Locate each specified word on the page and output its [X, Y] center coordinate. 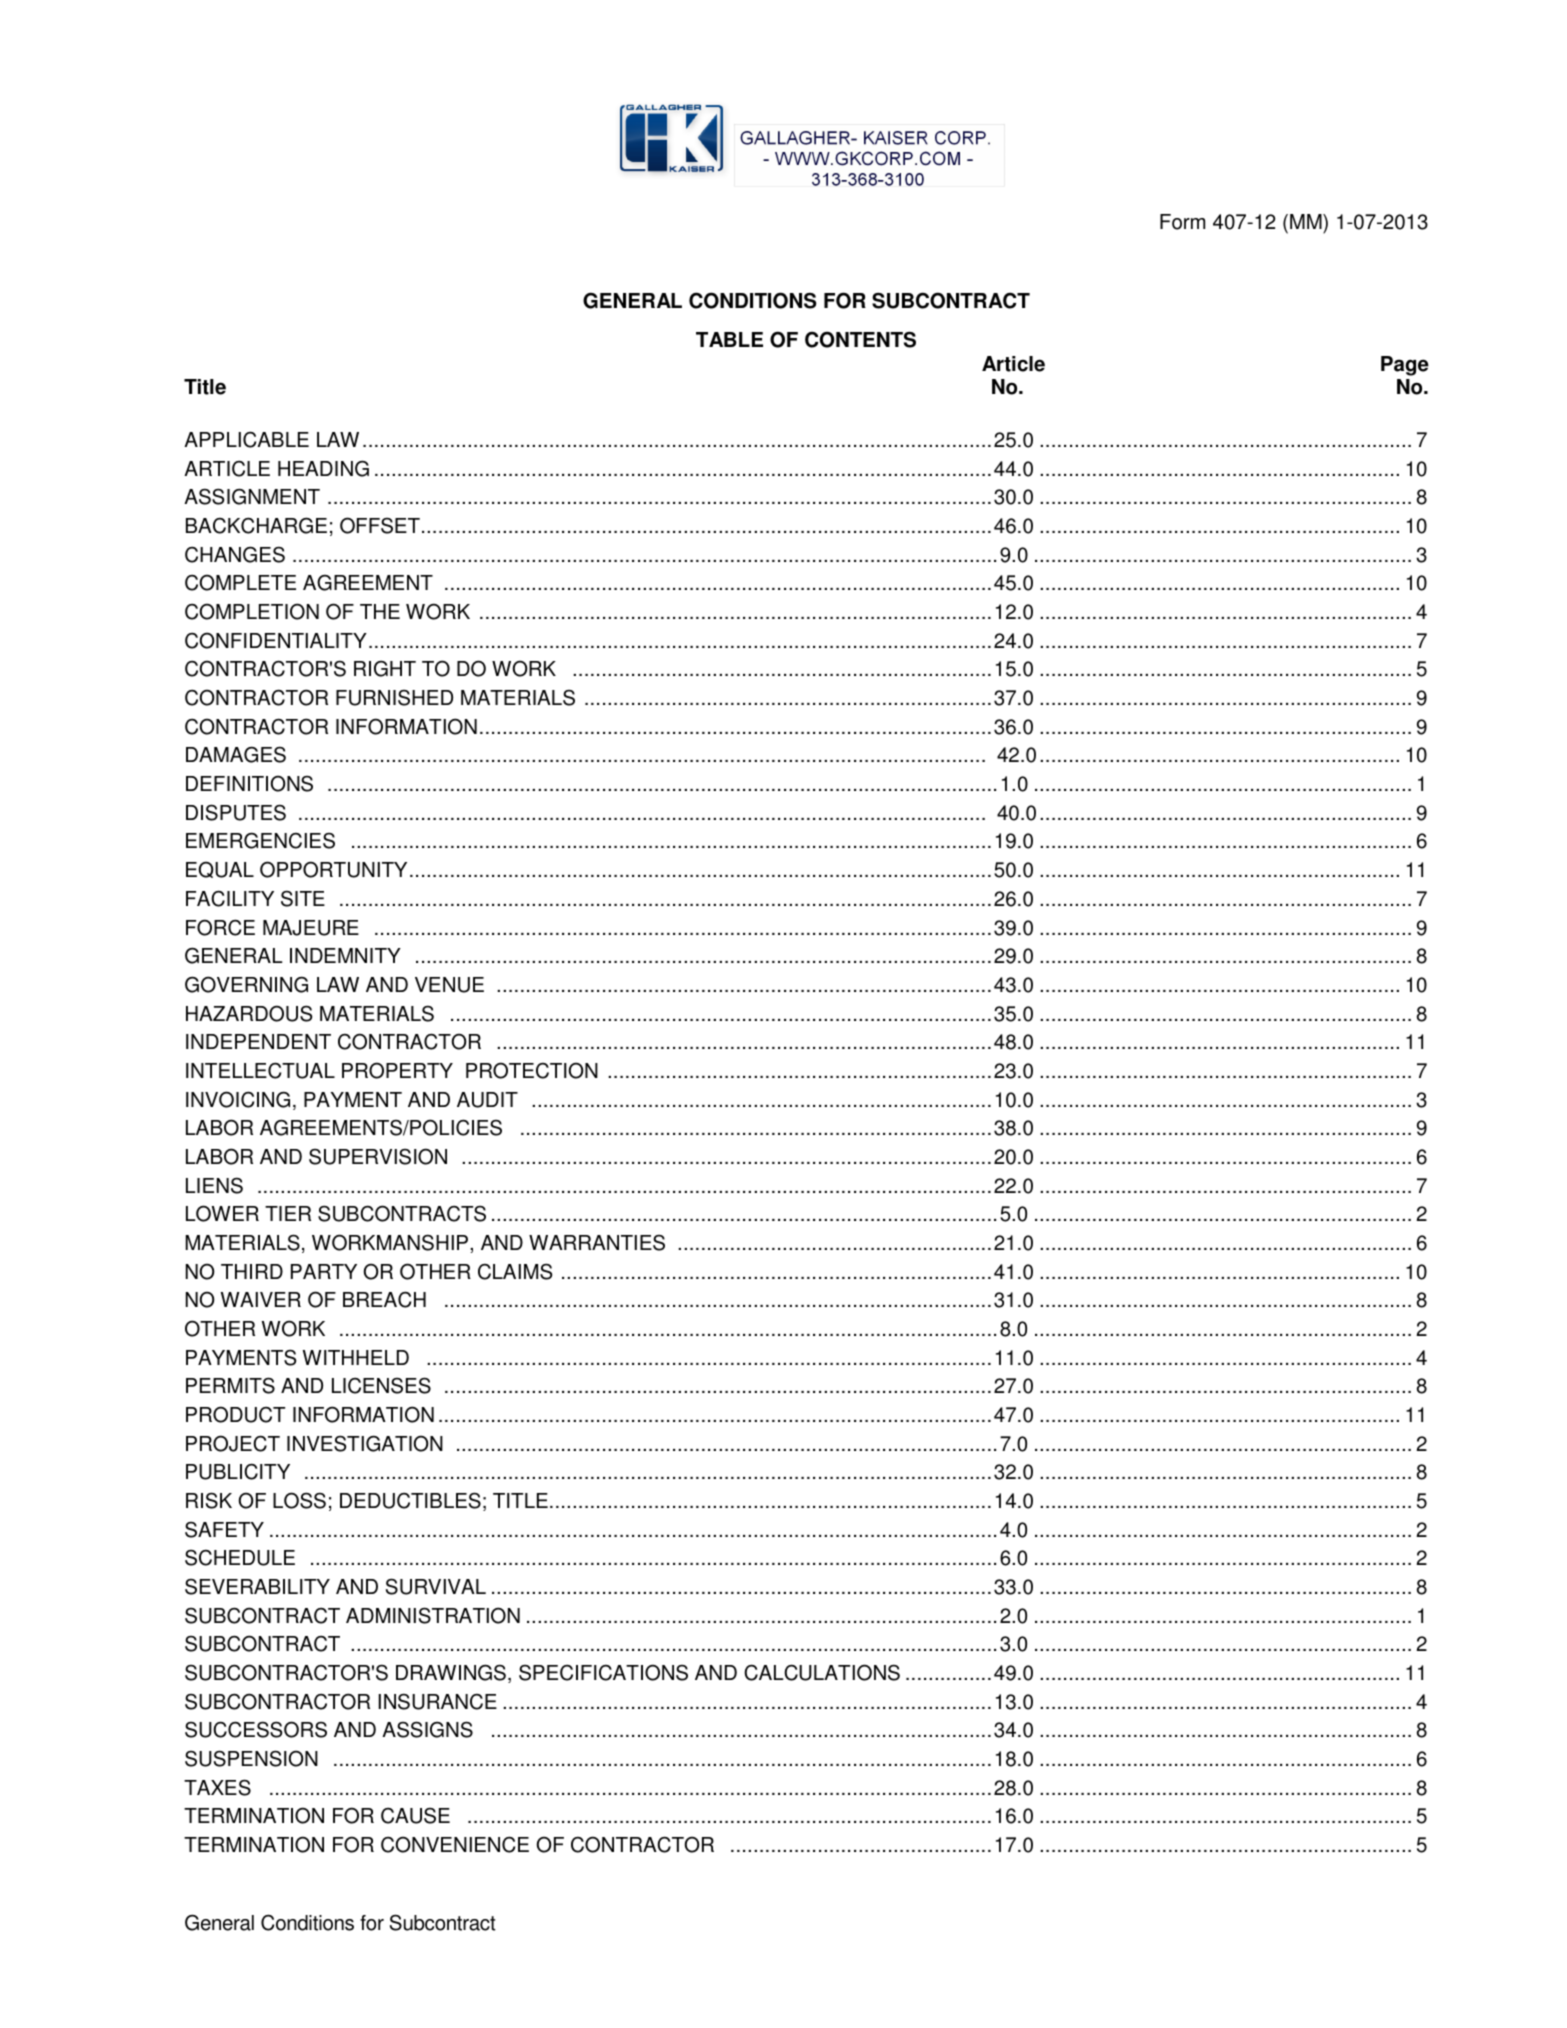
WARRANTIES [597, 1243]
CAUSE [415, 1816]
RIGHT [385, 668]
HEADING [323, 468]
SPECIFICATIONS [603, 1672]
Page [1405, 366]
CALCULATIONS [822, 1672]
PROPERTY [397, 1070]
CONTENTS [860, 339]
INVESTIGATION [365, 1443]
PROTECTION [532, 1070]
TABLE [729, 339]
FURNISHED [394, 698]
